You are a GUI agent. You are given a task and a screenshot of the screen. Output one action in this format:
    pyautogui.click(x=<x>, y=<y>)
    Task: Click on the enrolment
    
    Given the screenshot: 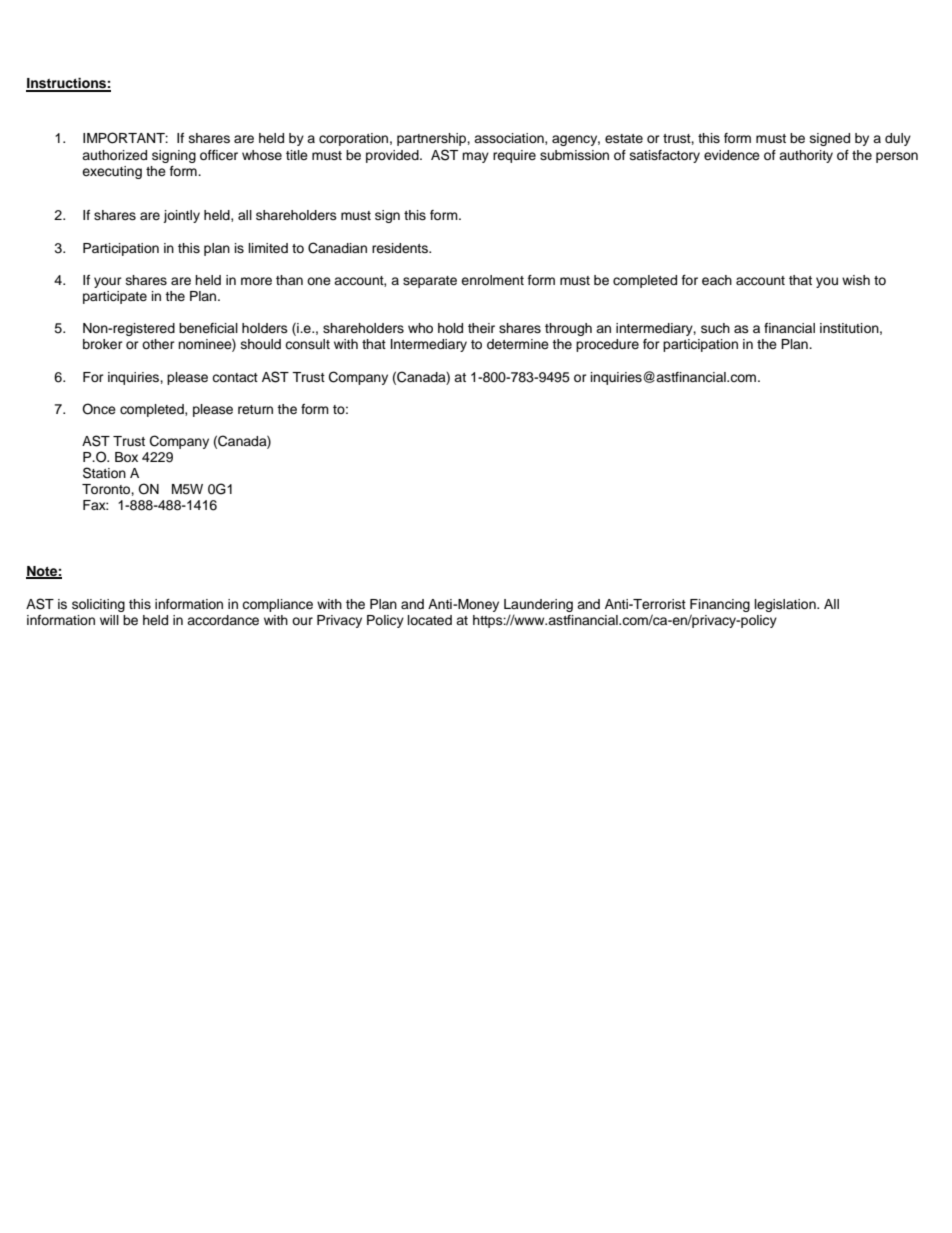 What is the action you would take?
    pyautogui.click(x=492, y=280)
